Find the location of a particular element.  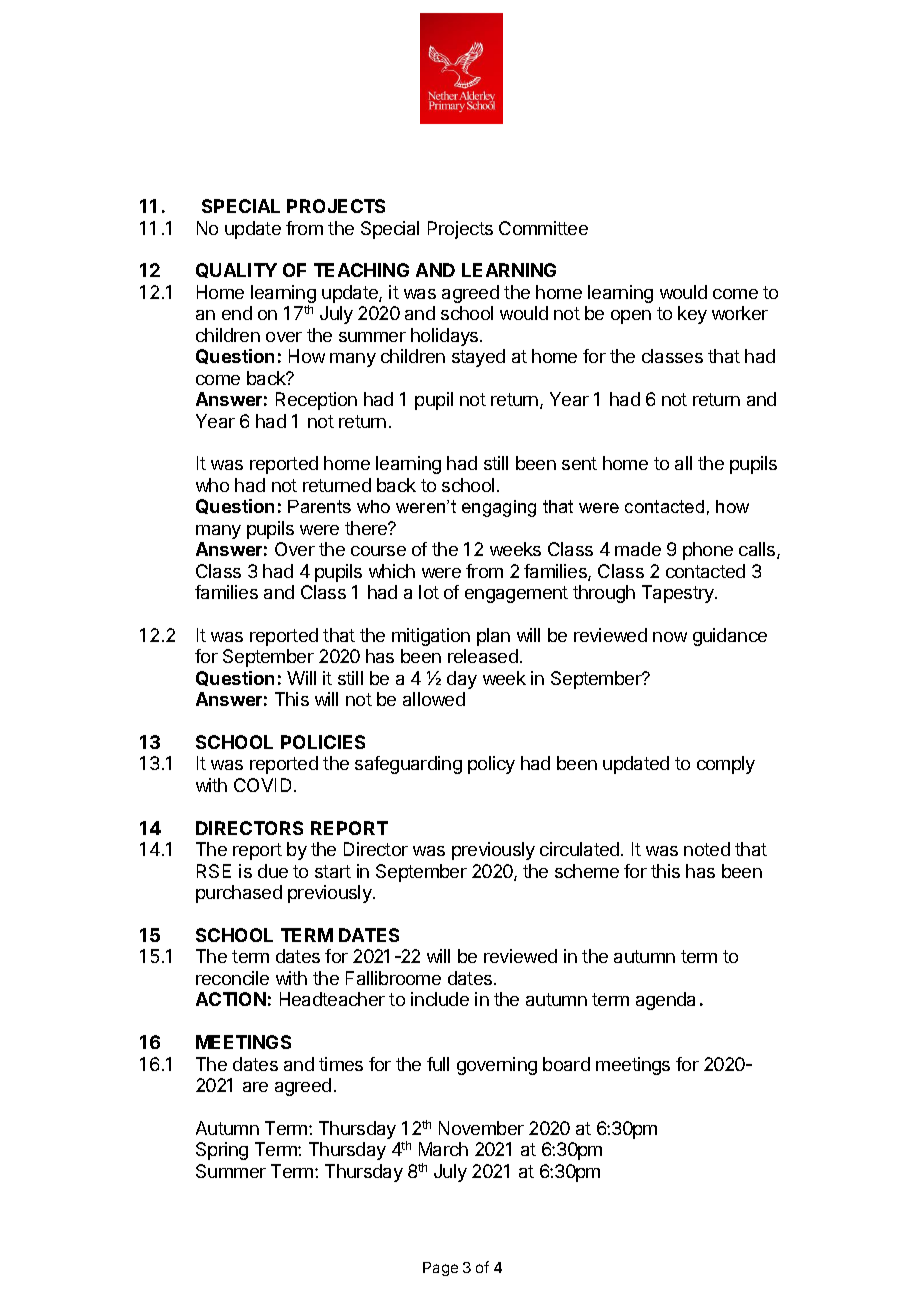

board is located at coordinates (566, 1064).
